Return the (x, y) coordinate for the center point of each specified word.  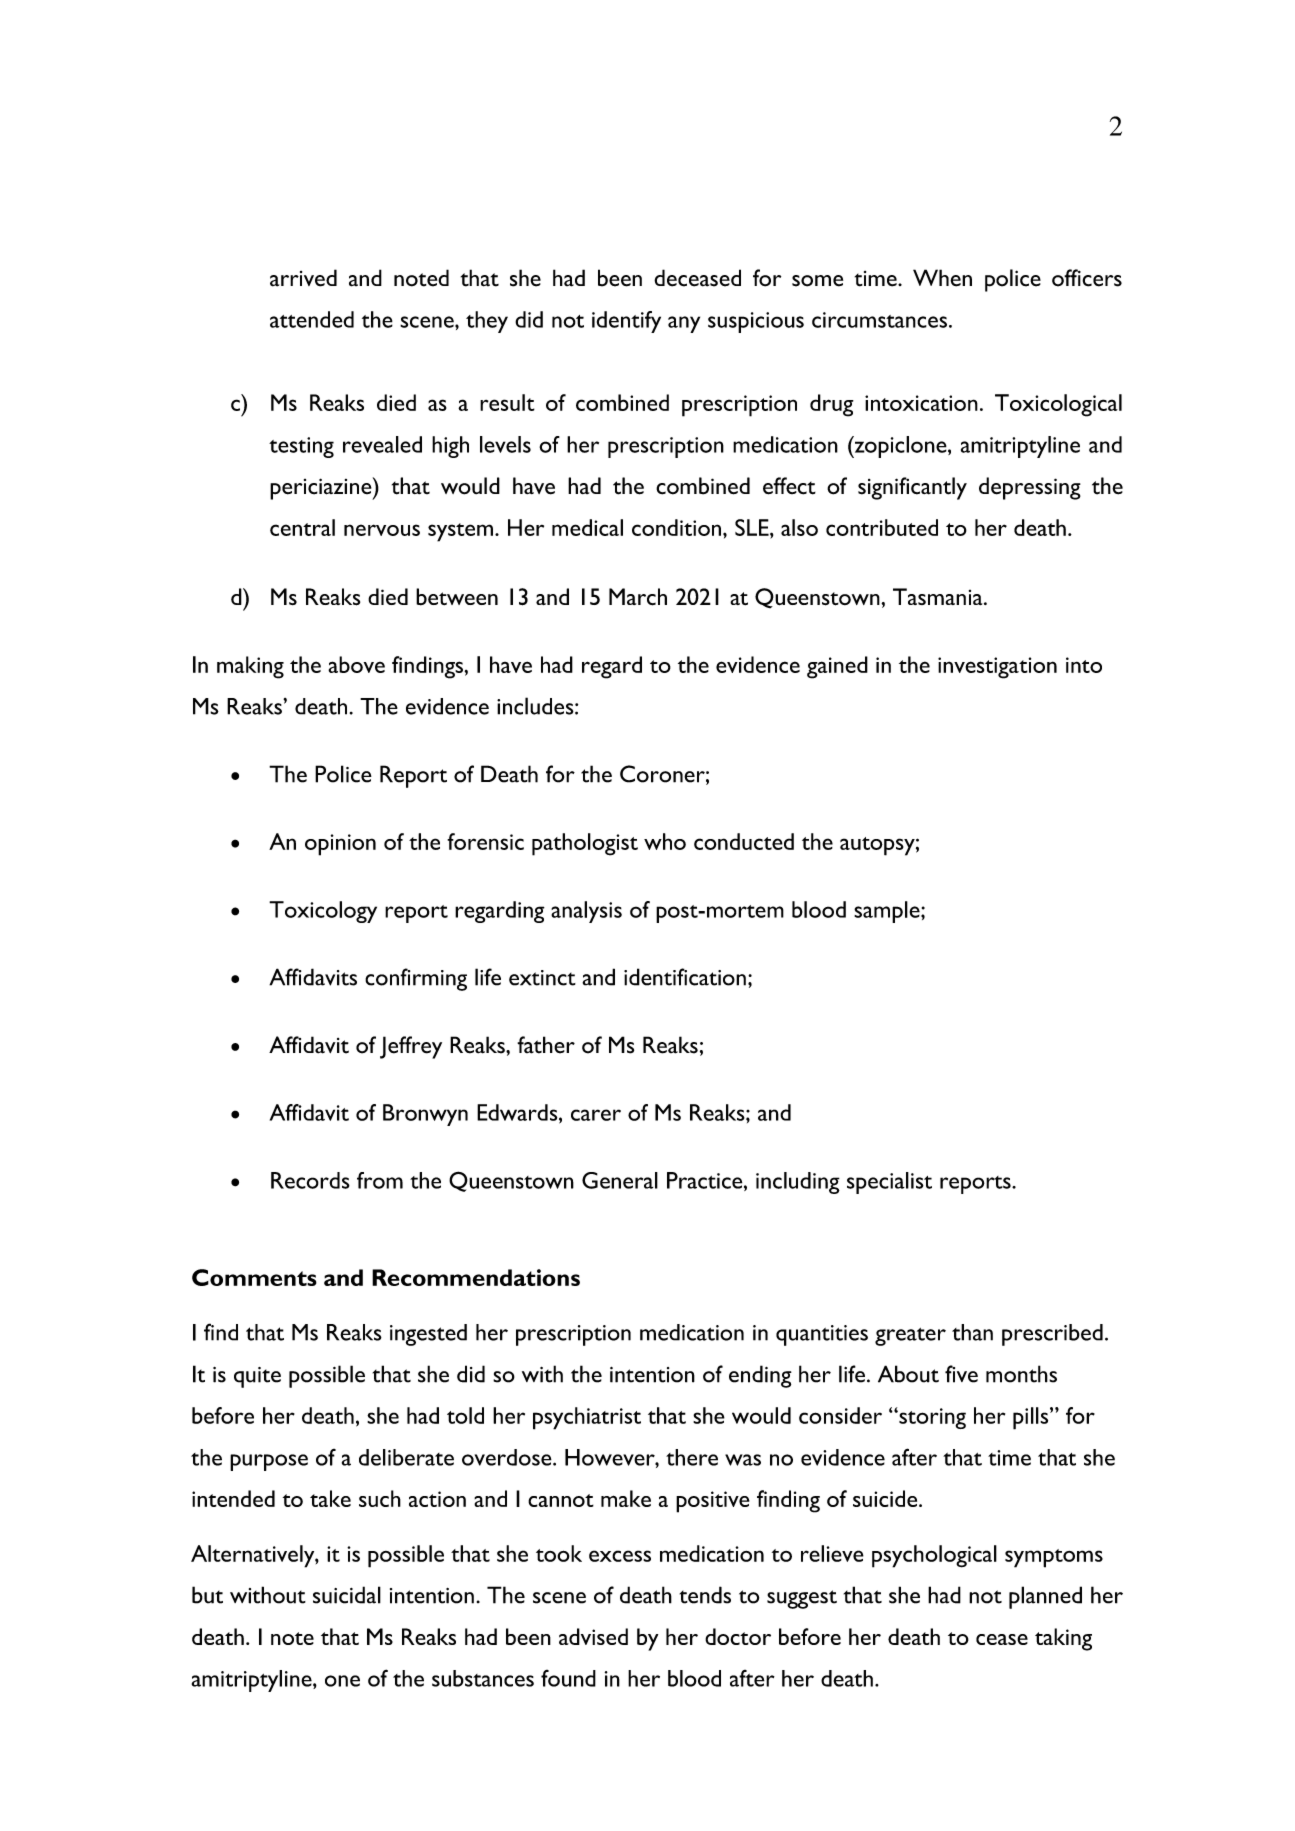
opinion (340, 845)
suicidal (347, 1595)
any (684, 324)
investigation (997, 668)
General (620, 1180)
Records (310, 1180)
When (942, 278)
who (665, 841)
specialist (889, 1183)
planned (1045, 1597)
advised (593, 1636)
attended (312, 319)
